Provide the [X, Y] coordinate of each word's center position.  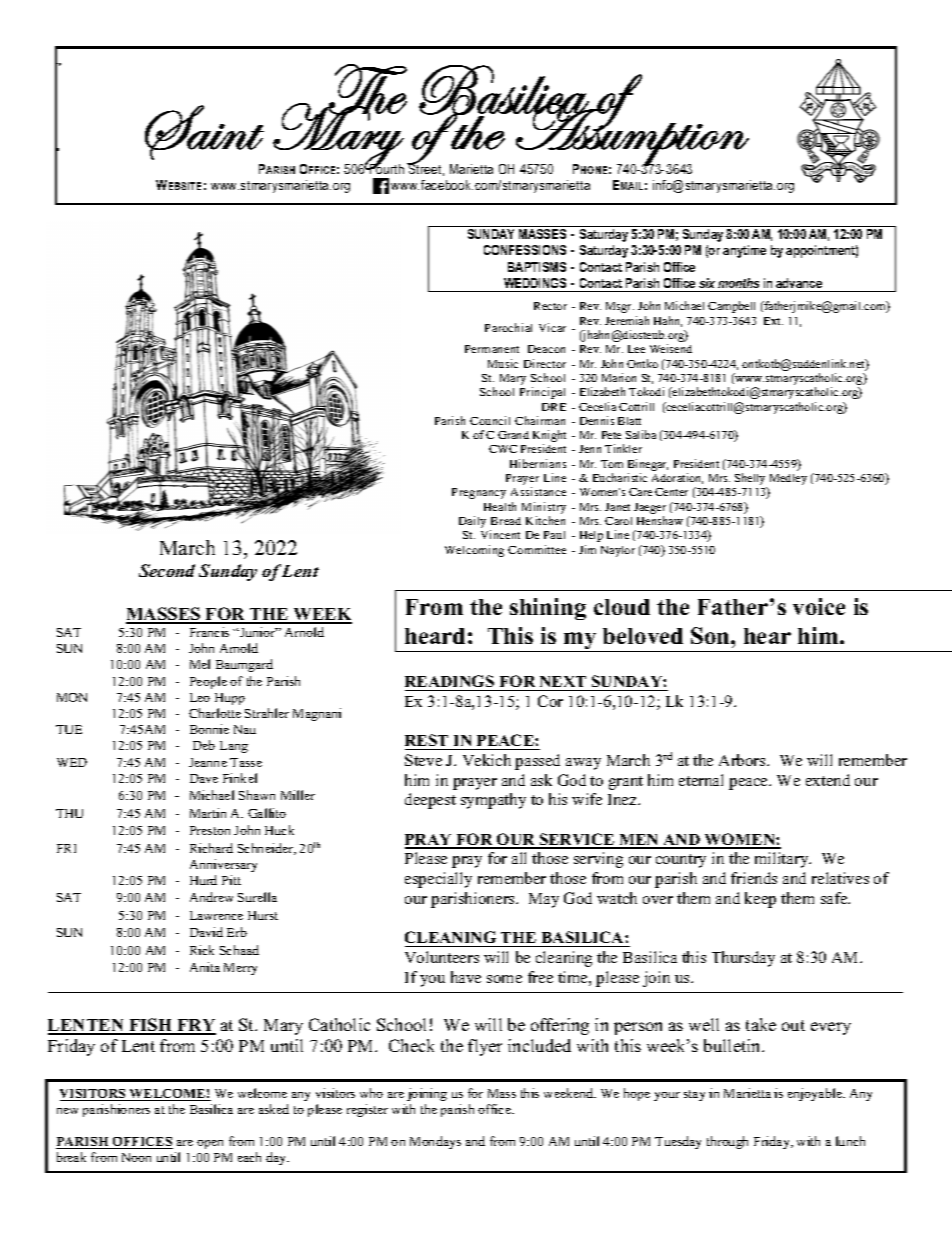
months [738, 283]
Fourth [386, 168]
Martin [208, 813]
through [727, 1142]
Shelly [751, 480]
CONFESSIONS [525, 250]
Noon [136, 1157]
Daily [472, 522]
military [783, 860]
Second [167, 570]
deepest [430, 801]
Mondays [435, 1142]
